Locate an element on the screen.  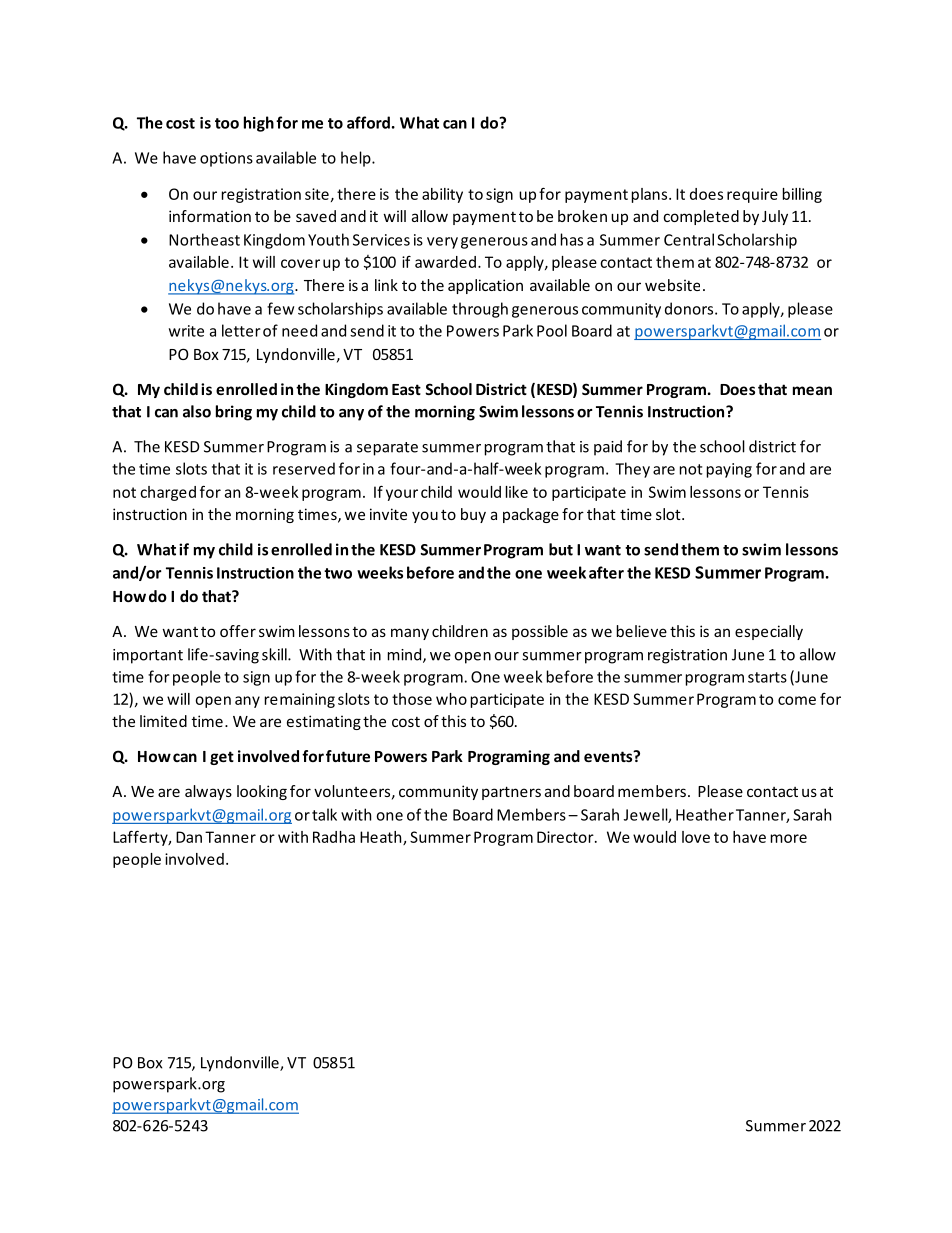
Pool is located at coordinates (552, 330).
